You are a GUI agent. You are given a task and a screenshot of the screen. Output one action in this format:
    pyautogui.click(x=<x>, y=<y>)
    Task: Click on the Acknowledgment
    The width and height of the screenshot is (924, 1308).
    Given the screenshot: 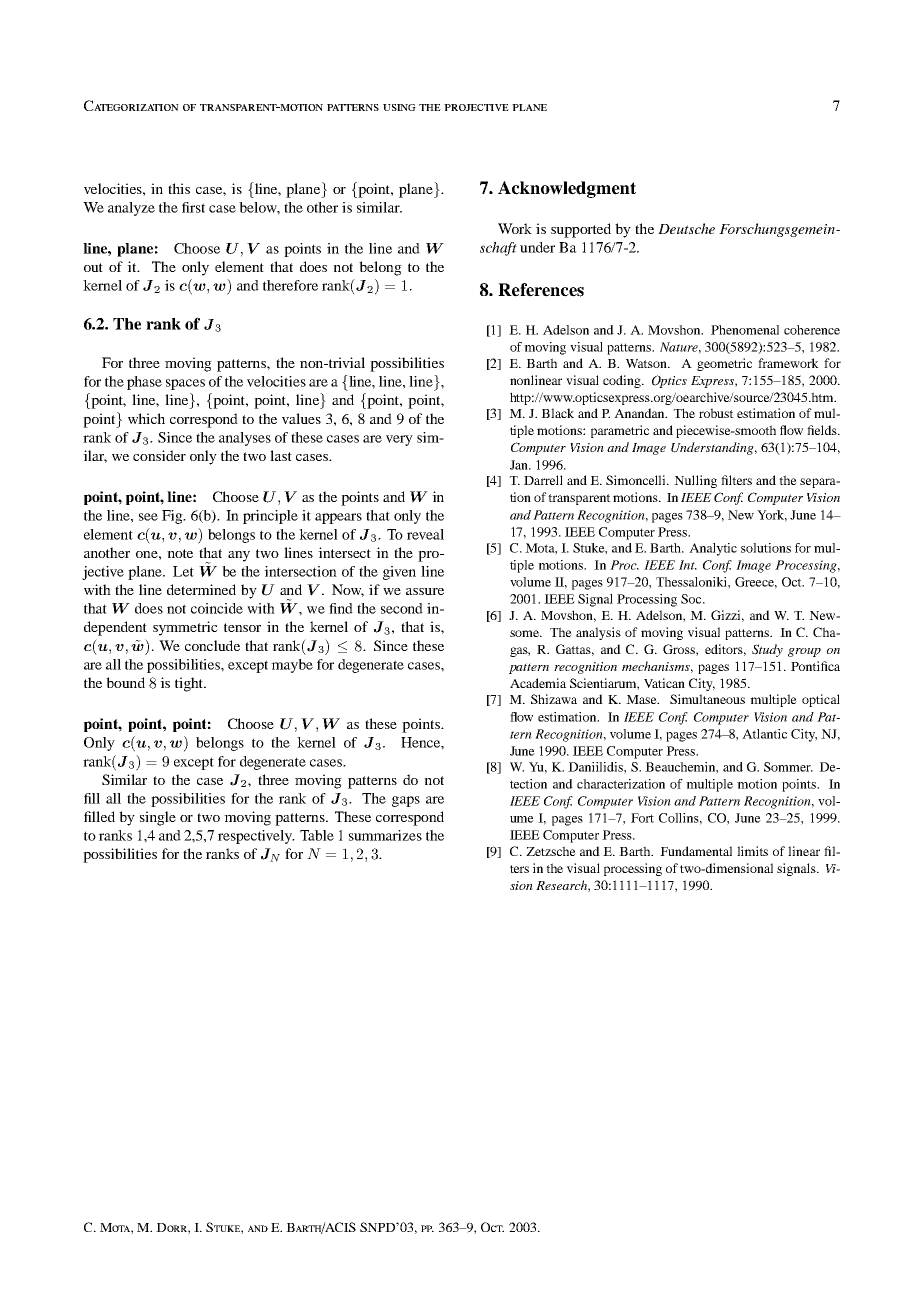 What is the action you would take?
    pyautogui.click(x=567, y=189)
